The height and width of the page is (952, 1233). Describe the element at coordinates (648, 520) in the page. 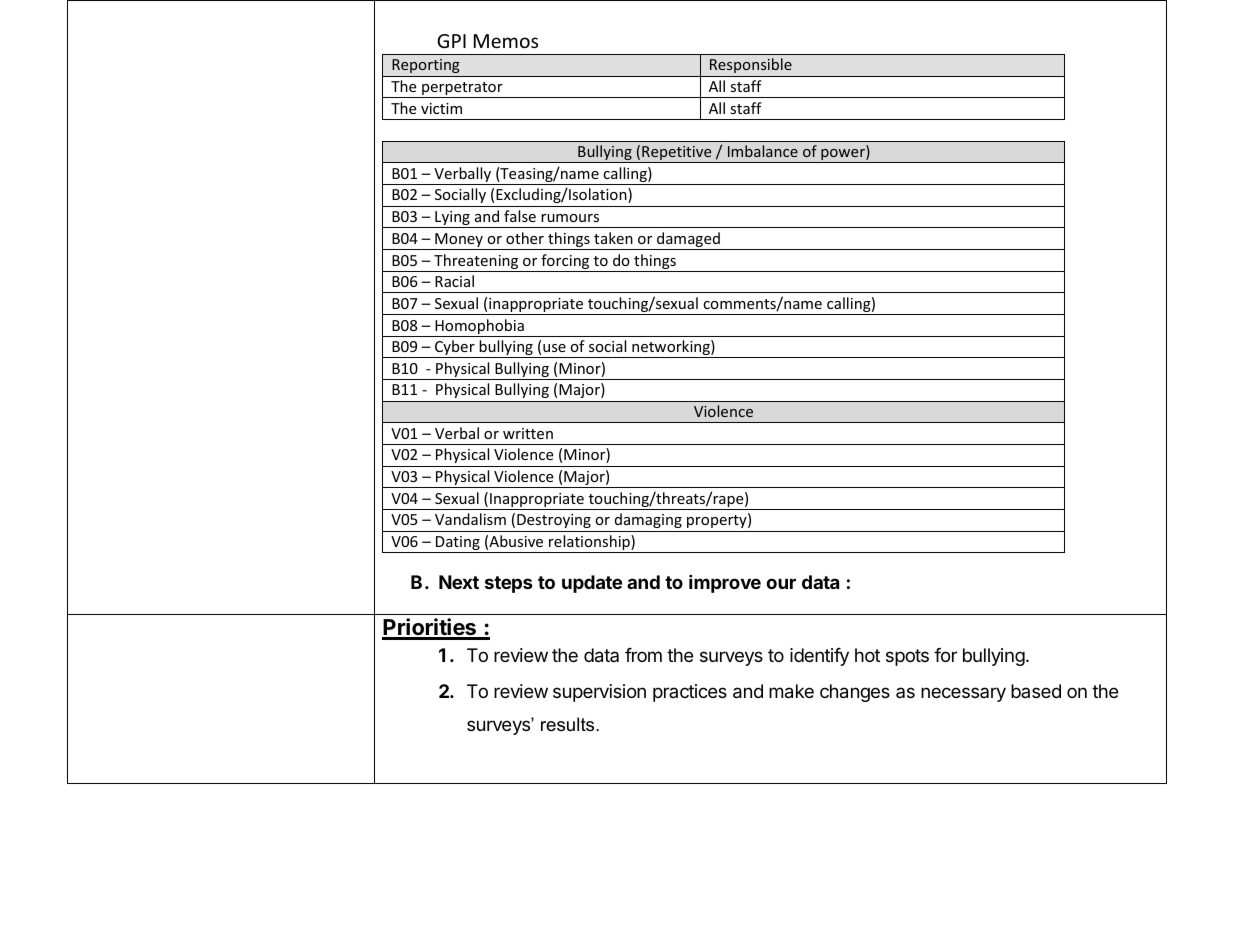

I see `damaging` at that location.
